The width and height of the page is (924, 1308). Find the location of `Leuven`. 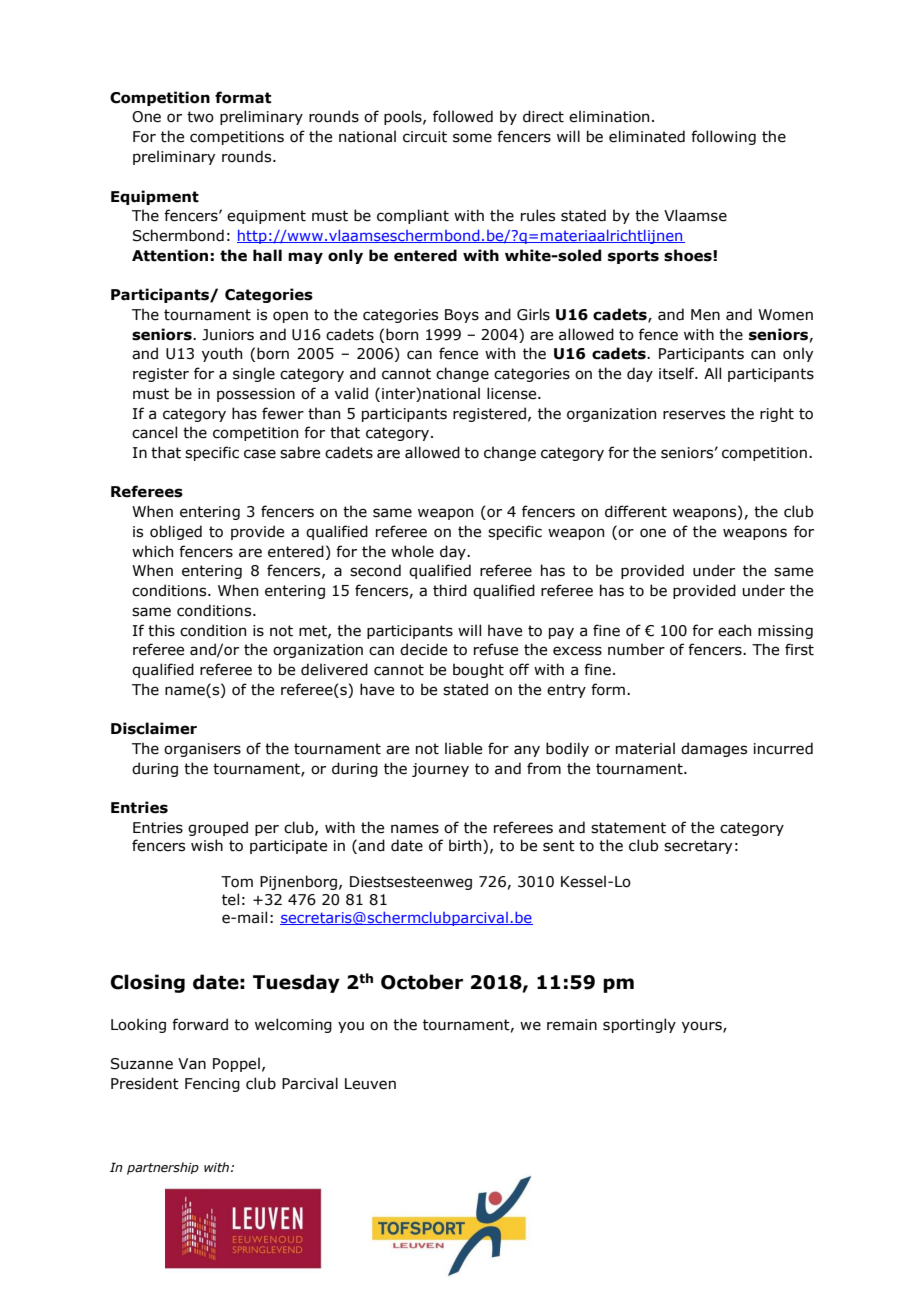

Leuven is located at coordinates (370, 1084).
